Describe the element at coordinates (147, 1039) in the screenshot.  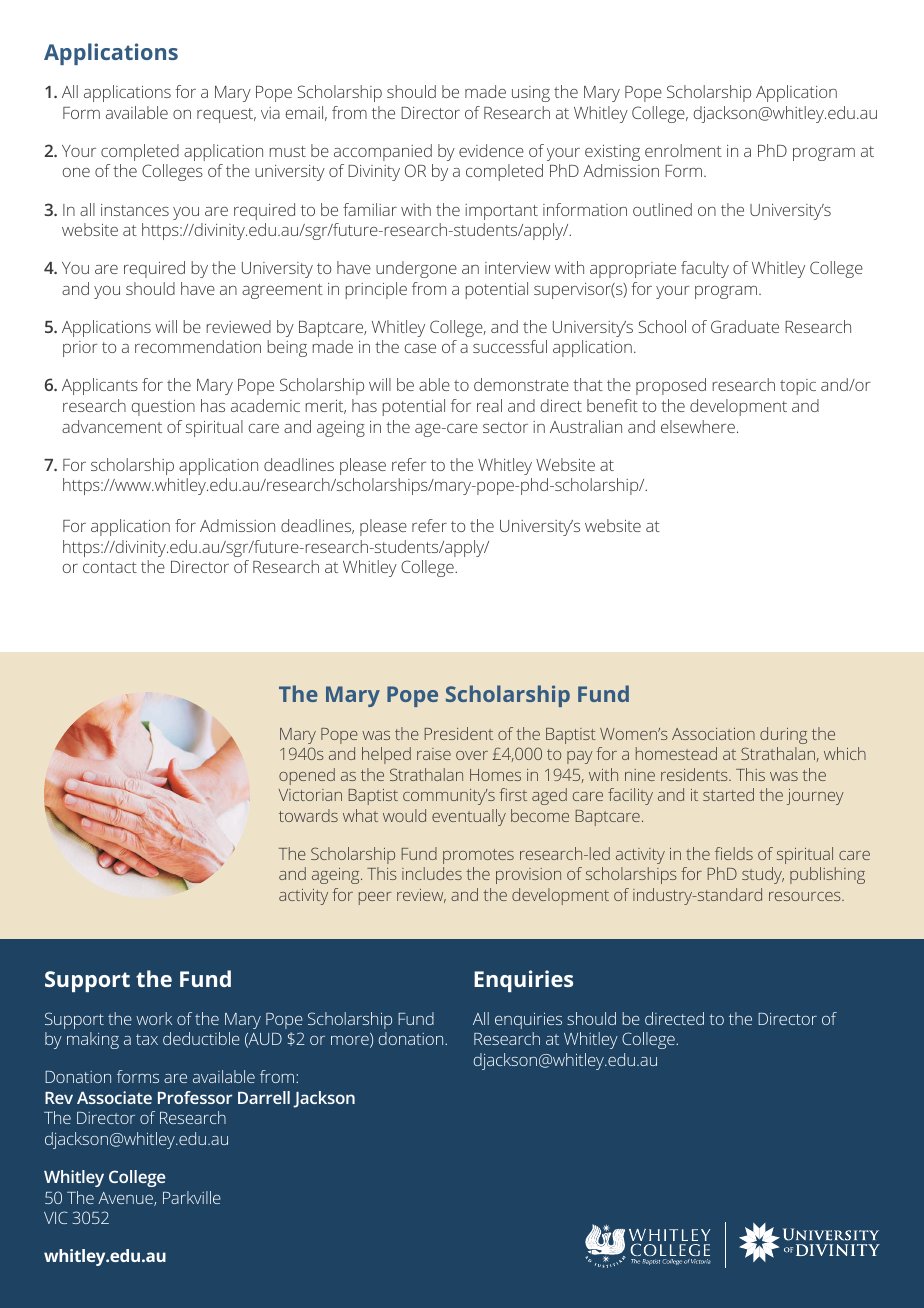
I see `tax` at that location.
